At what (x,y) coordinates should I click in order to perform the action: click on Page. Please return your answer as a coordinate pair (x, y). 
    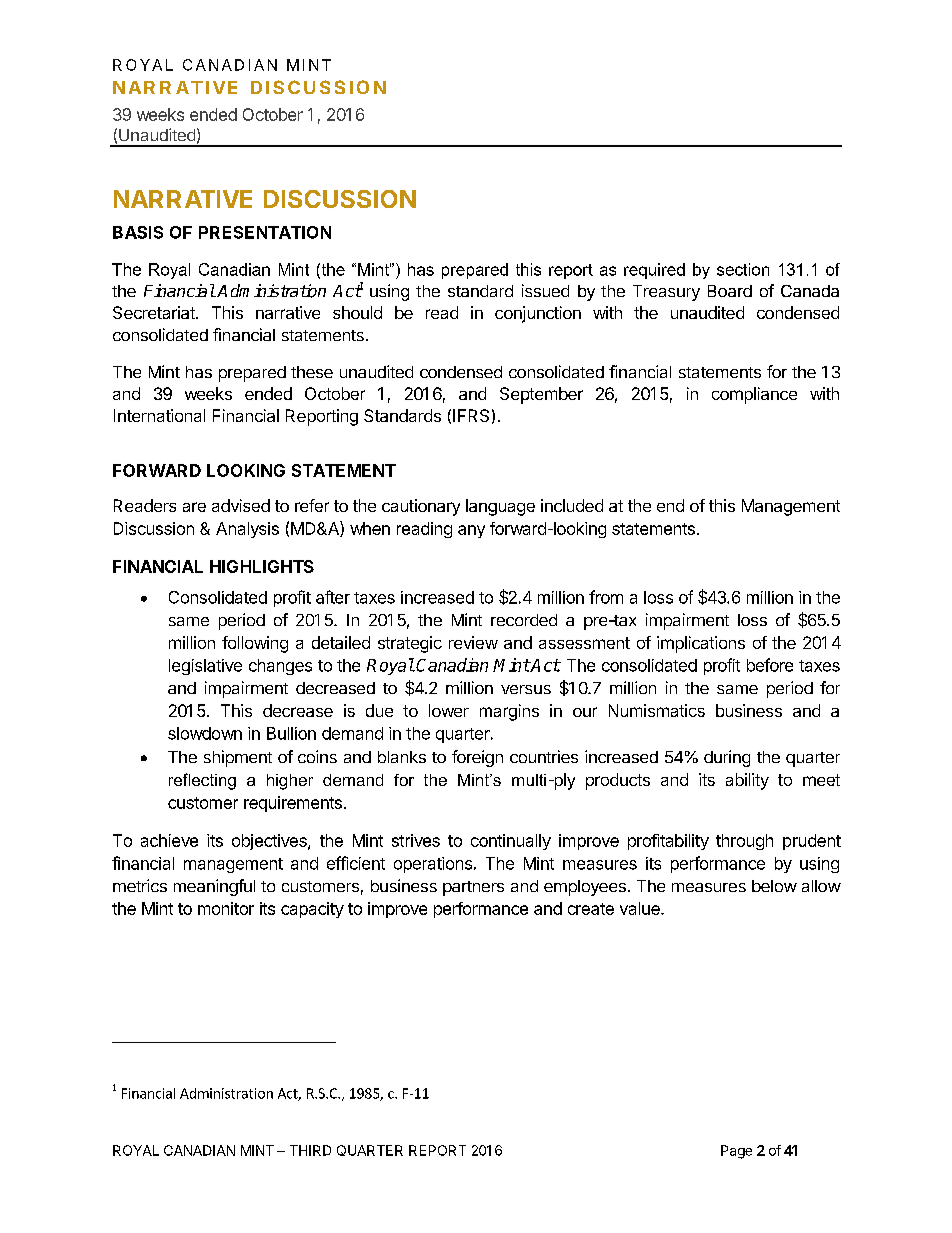
    Looking at the image, I should click on (736, 1152).
